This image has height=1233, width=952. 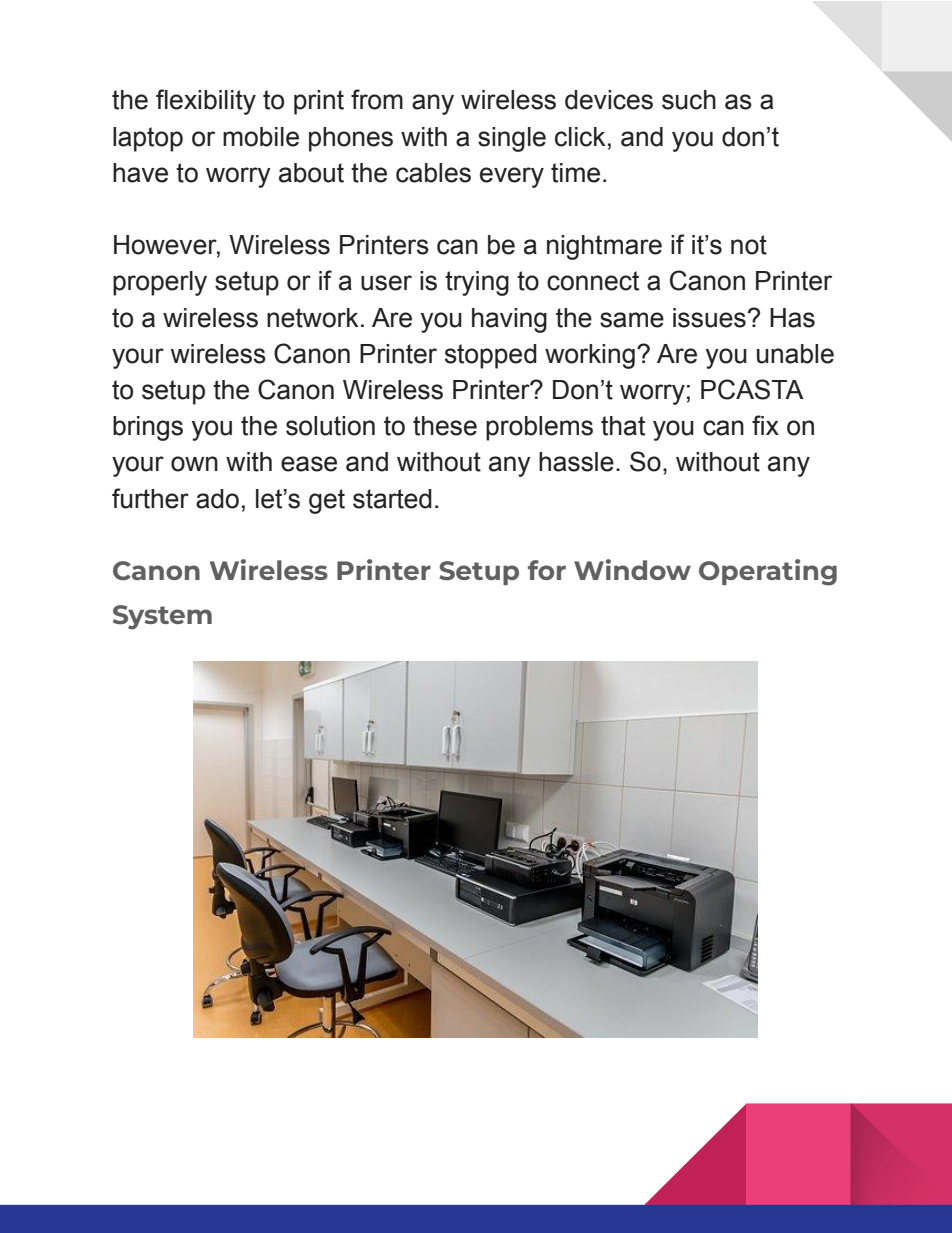 I want to click on such, so click(x=689, y=100).
